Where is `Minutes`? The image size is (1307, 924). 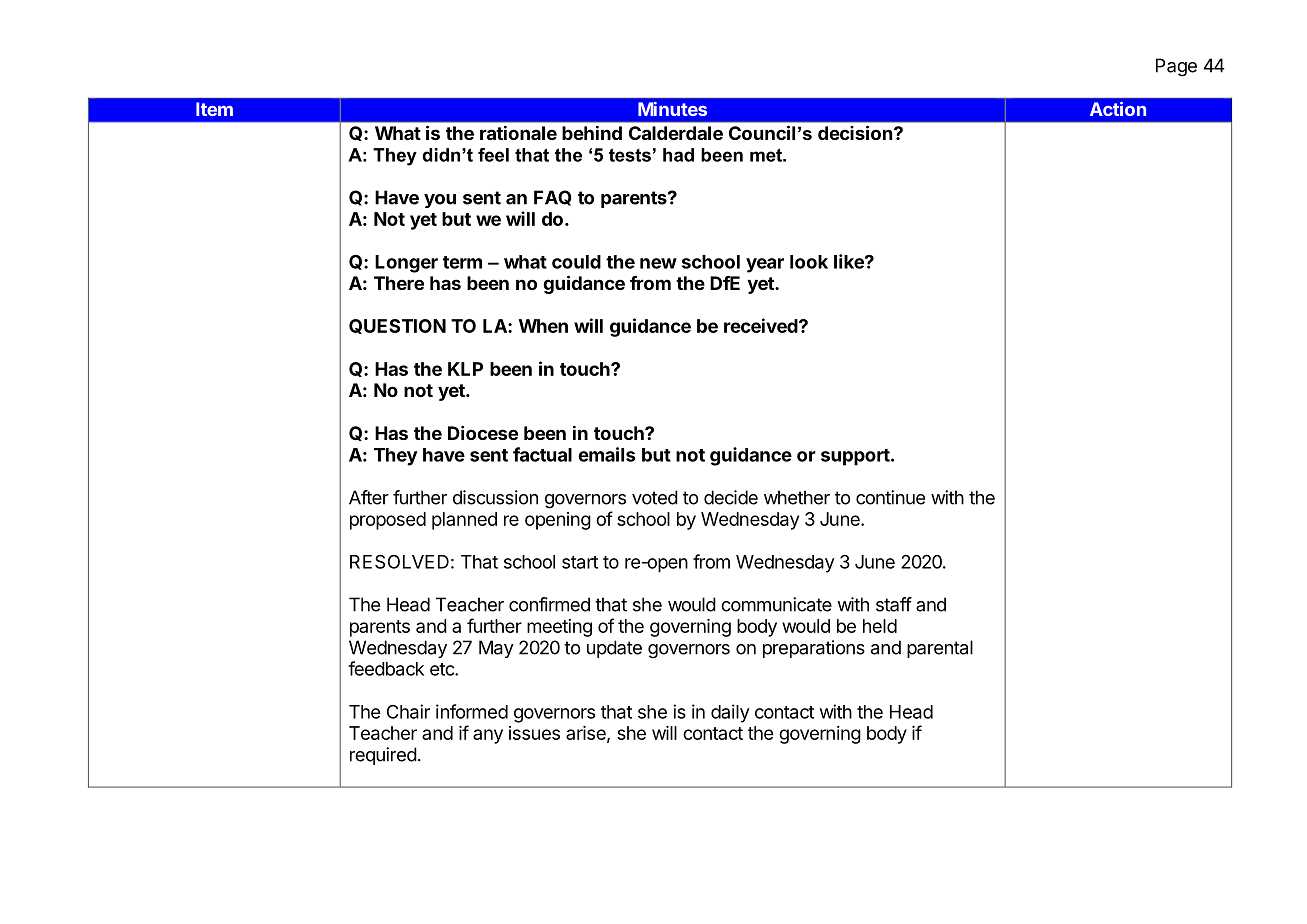 Minutes is located at coordinates (672, 109).
